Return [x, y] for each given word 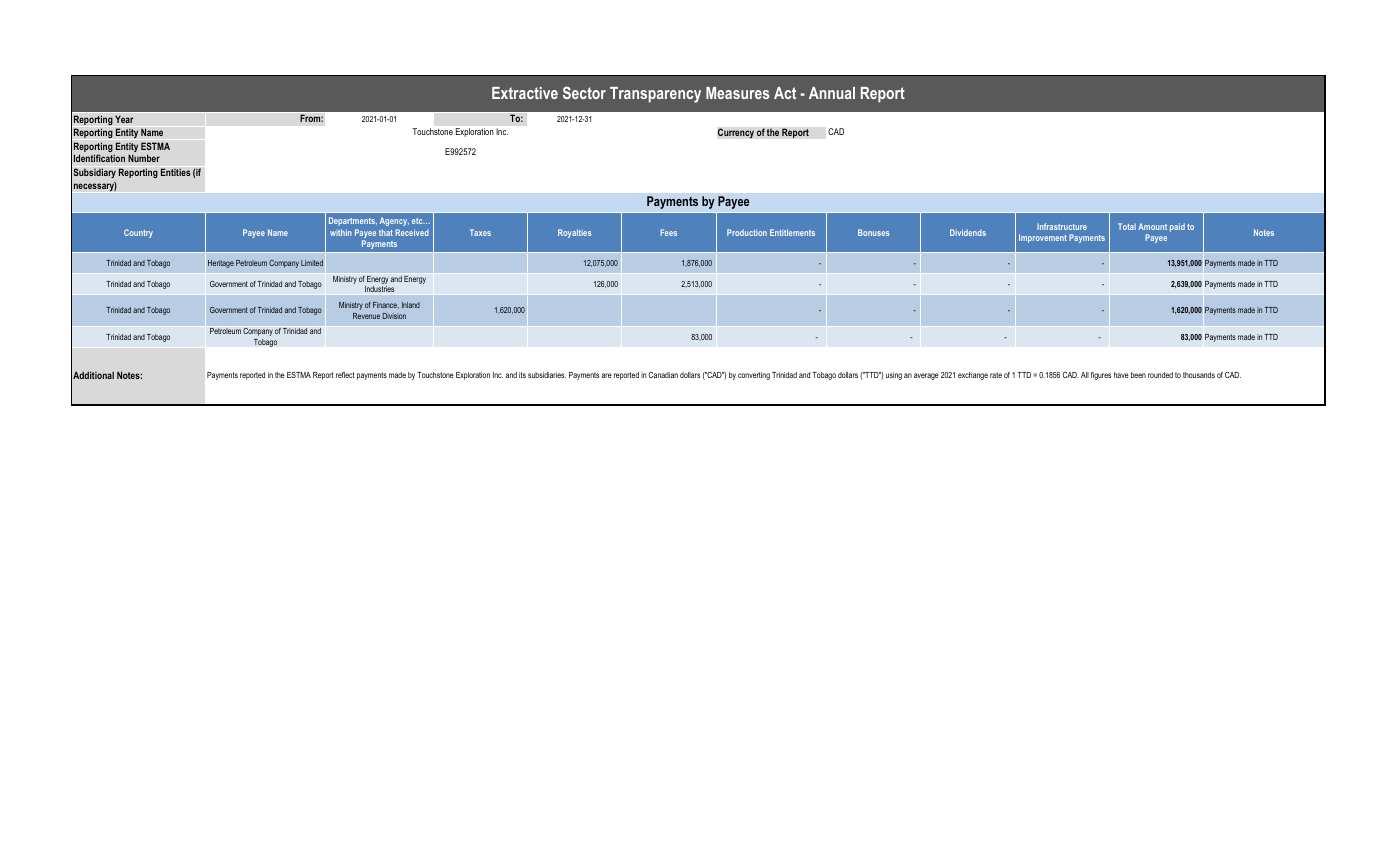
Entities [175, 172]
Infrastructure [1062, 226]
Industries [380, 290]
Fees [668, 232]
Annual [832, 93]
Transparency [655, 95]
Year [124, 119]
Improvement [1043, 238]
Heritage [221, 264]
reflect [345, 375]
